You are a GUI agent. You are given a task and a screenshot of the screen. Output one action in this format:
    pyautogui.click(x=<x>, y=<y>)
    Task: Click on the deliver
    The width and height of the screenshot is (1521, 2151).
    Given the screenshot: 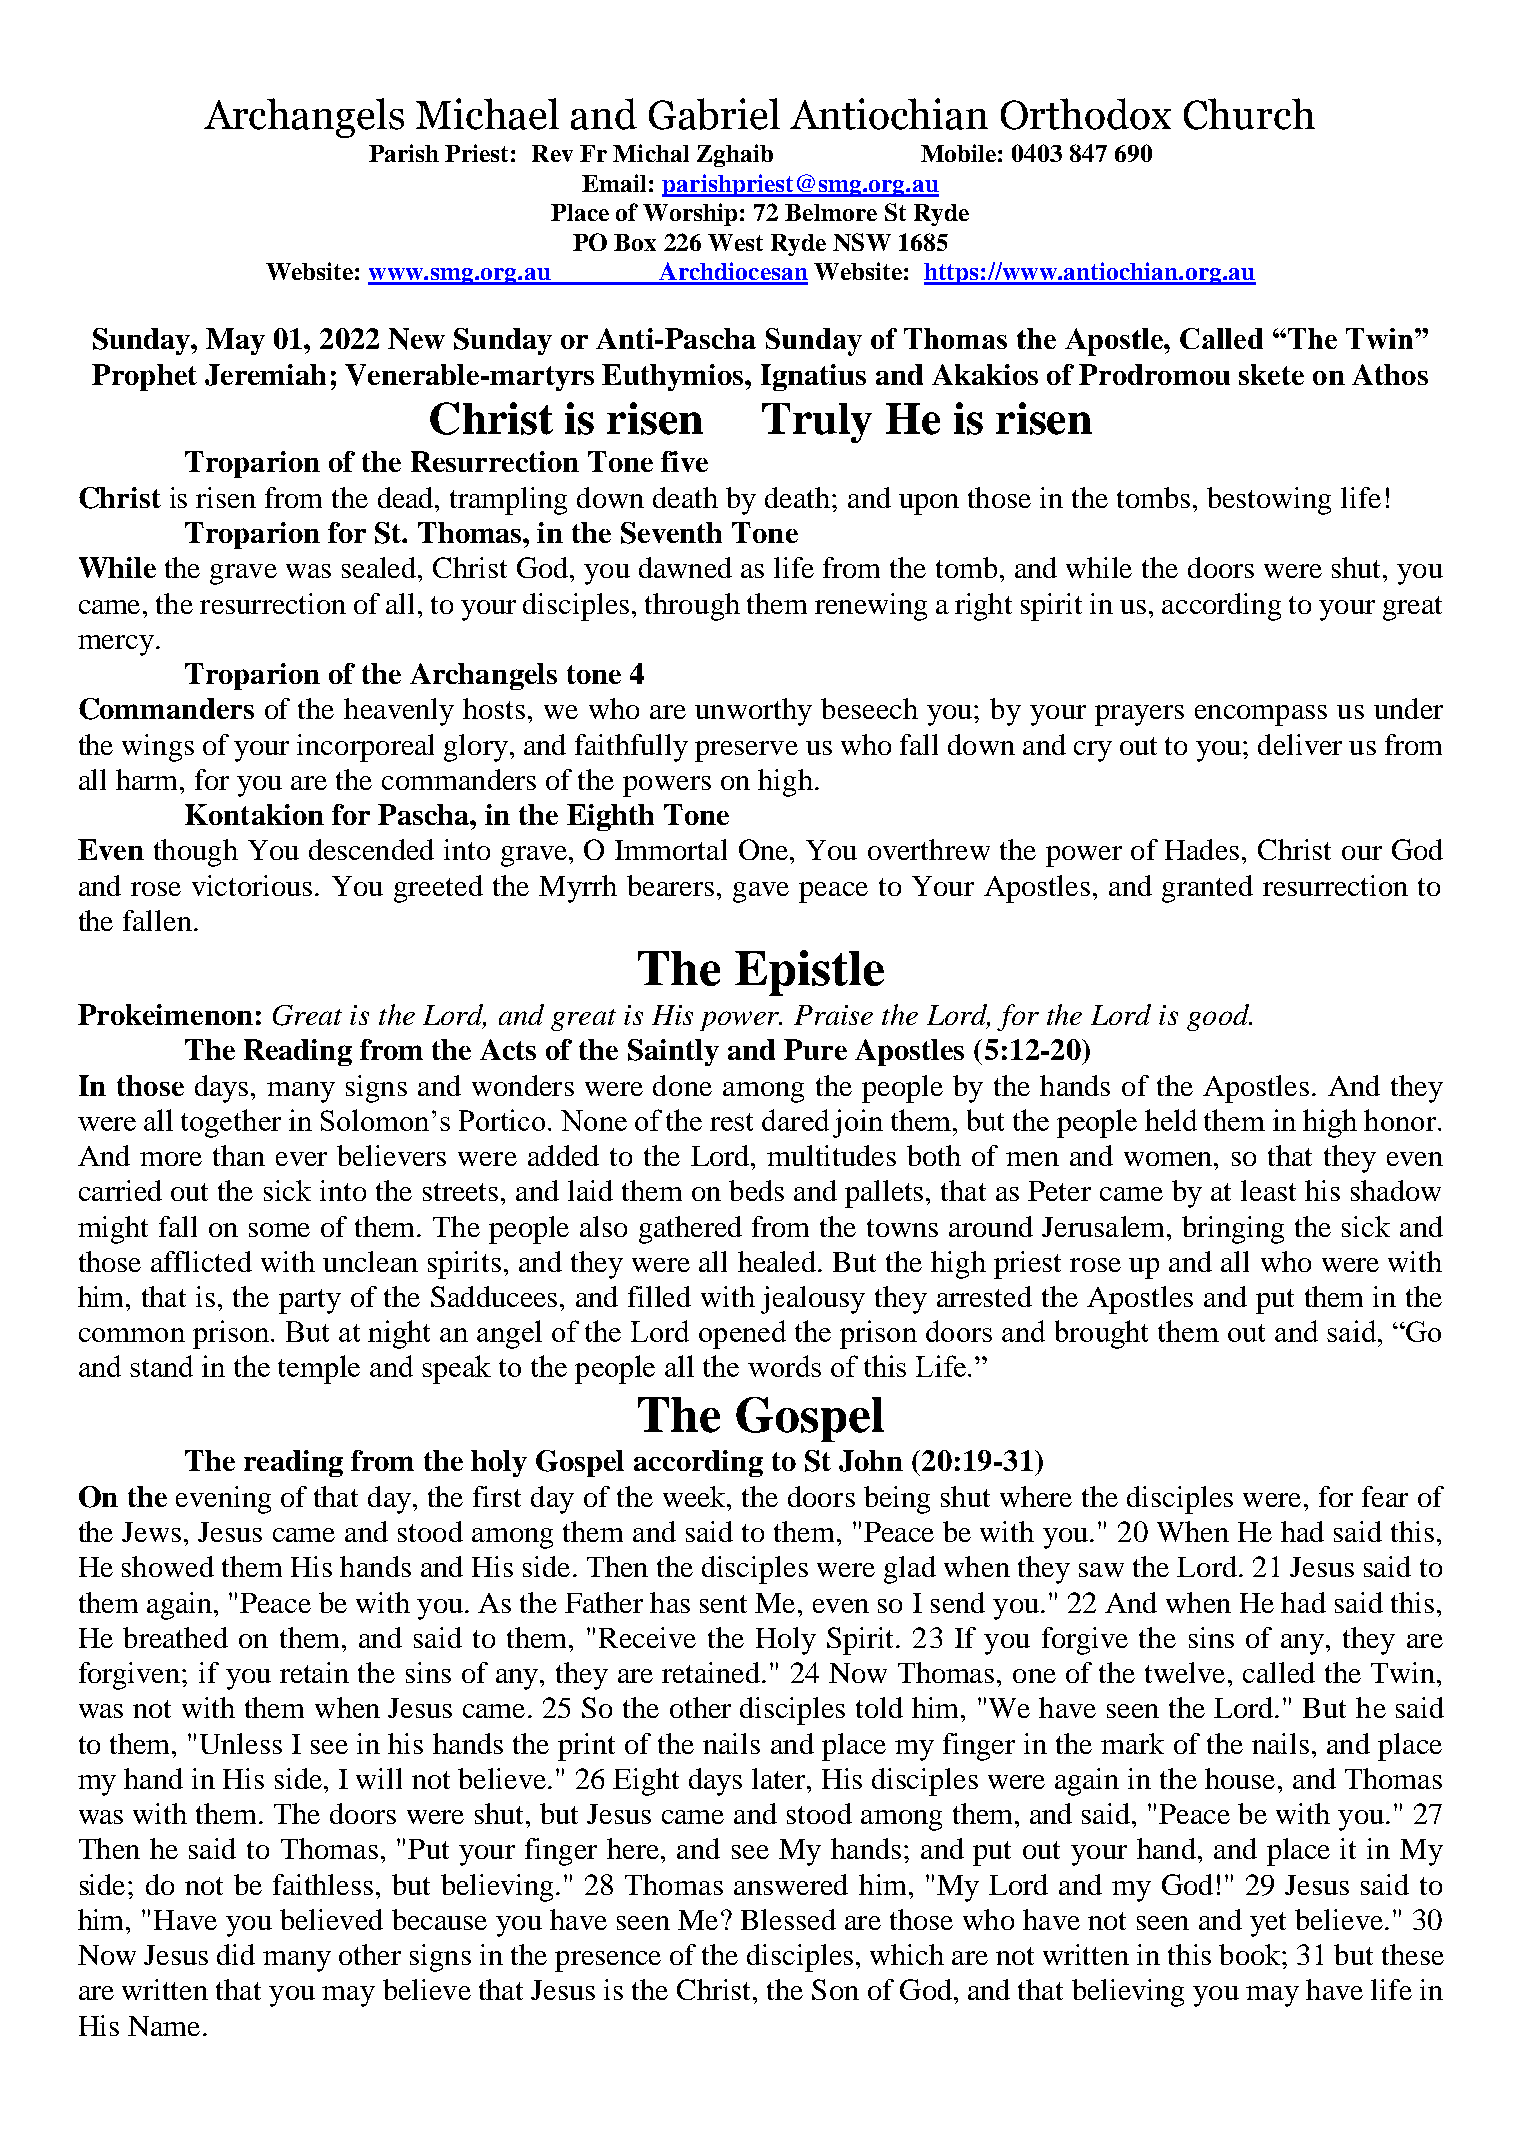 What is the action you would take?
    pyautogui.click(x=1300, y=744)
